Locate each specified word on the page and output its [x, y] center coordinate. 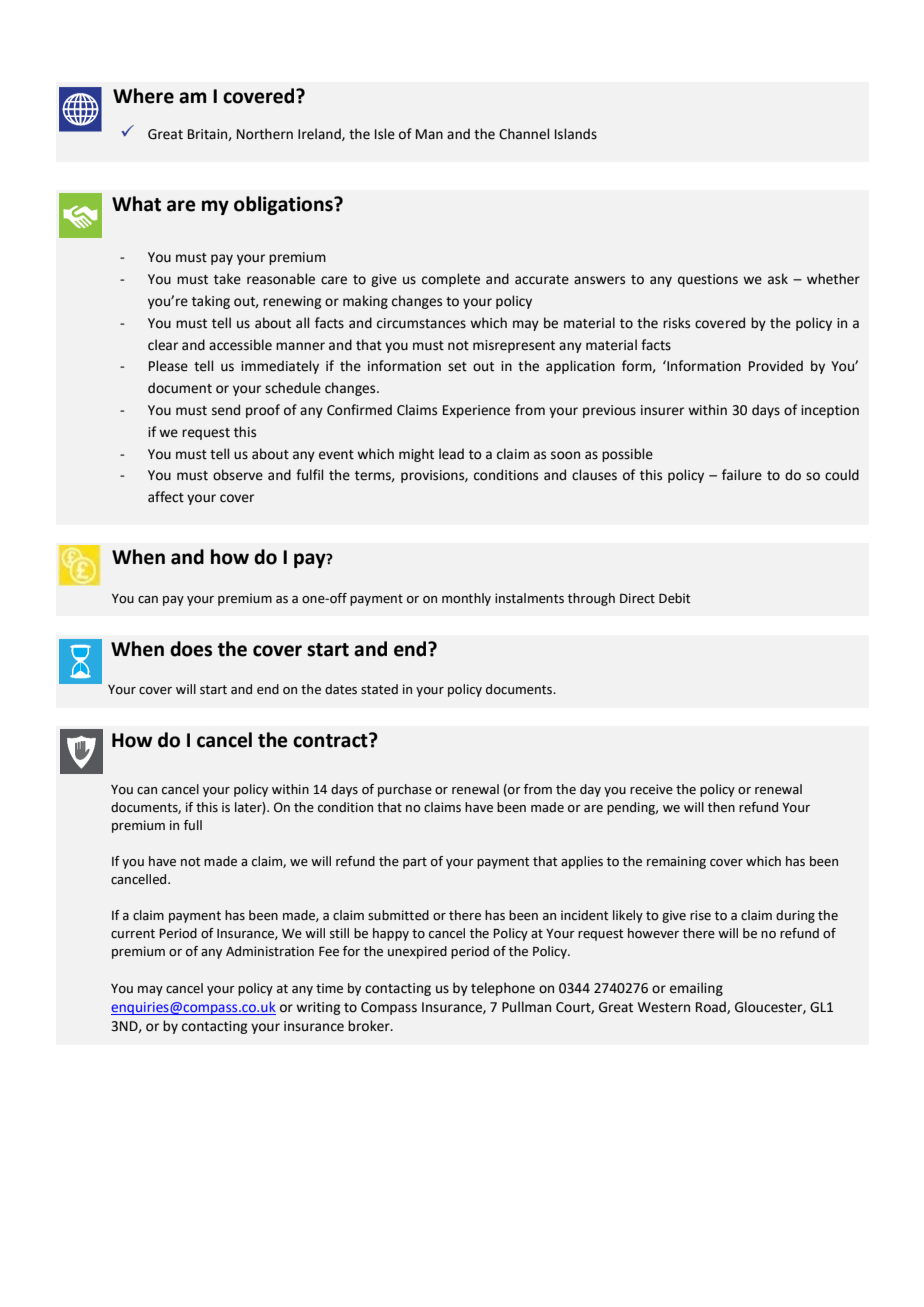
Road [712, 1007]
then [721, 807]
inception [830, 411]
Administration [270, 951]
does [191, 649]
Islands [576, 134]
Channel [524, 134]
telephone [503, 989]
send [226, 410]
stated [379, 689]
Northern [265, 134]
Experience [476, 411]
